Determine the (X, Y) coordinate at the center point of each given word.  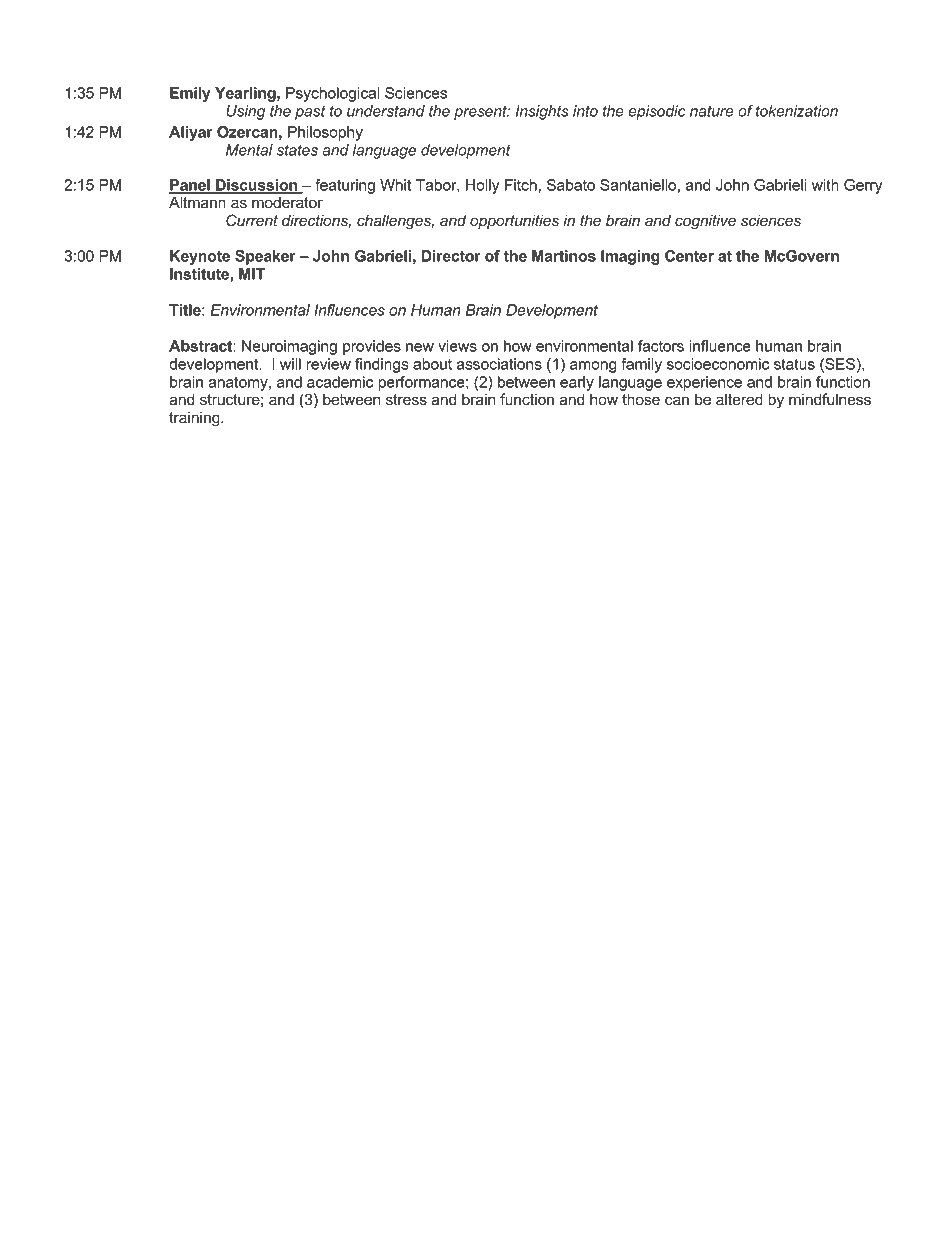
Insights (542, 112)
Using (245, 112)
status (794, 364)
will (290, 364)
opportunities (514, 221)
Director (451, 256)
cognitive (705, 222)
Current (252, 220)
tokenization (797, 111)
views (457, 346)
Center (689, 256)
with (825, 185)
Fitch (521, 185)
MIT (252, 274)
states (297, 150)
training (195, 419)
